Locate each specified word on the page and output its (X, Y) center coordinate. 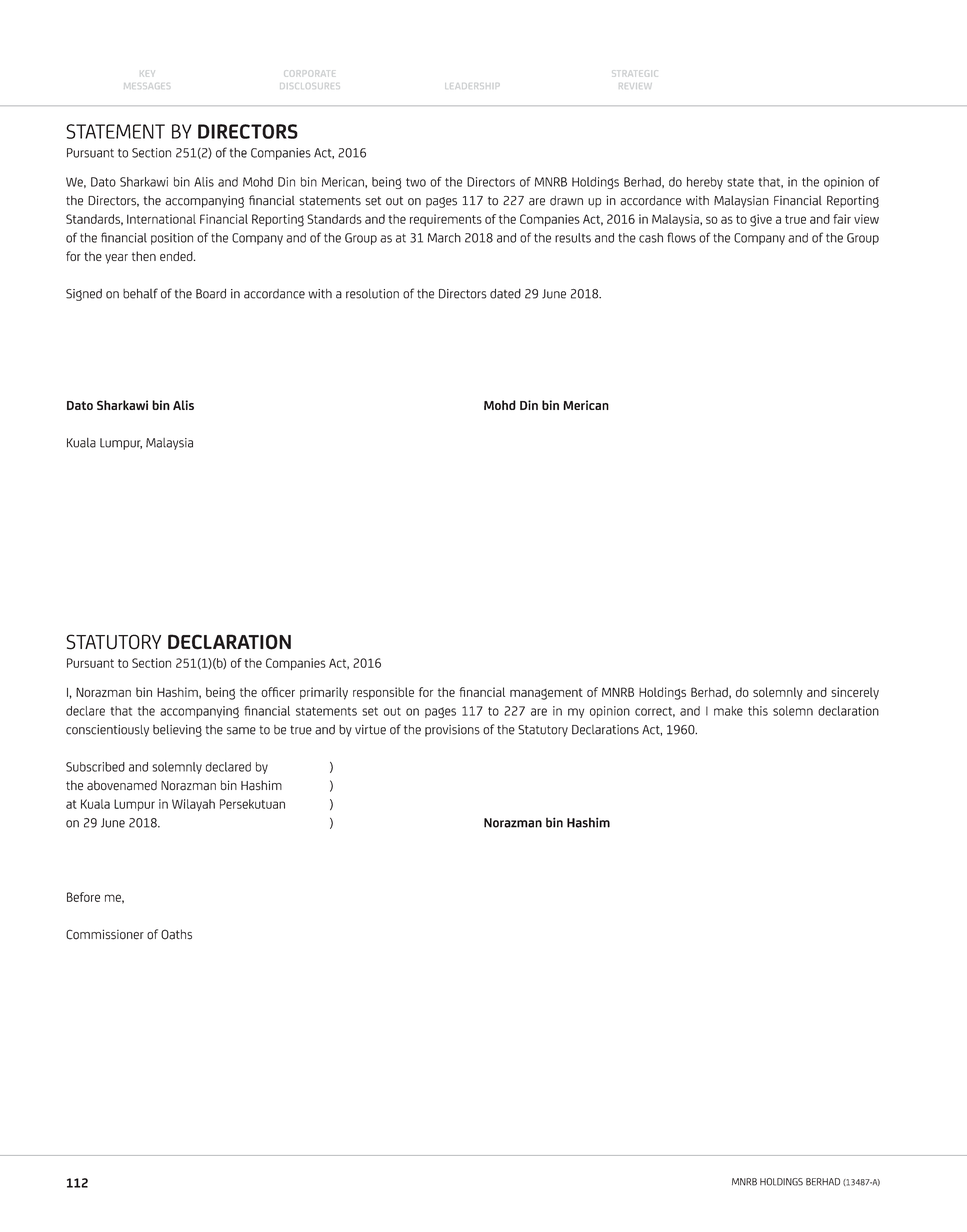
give (761, 220)
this (758, 711)
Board (211, 293)
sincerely (855, 693)
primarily (324, 693)
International (161, 219)
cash (651, 238)
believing (177, 730)
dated (505, 294)
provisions (452, 731)
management (546, 694)
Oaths (176, 934)
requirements (446, 220)
